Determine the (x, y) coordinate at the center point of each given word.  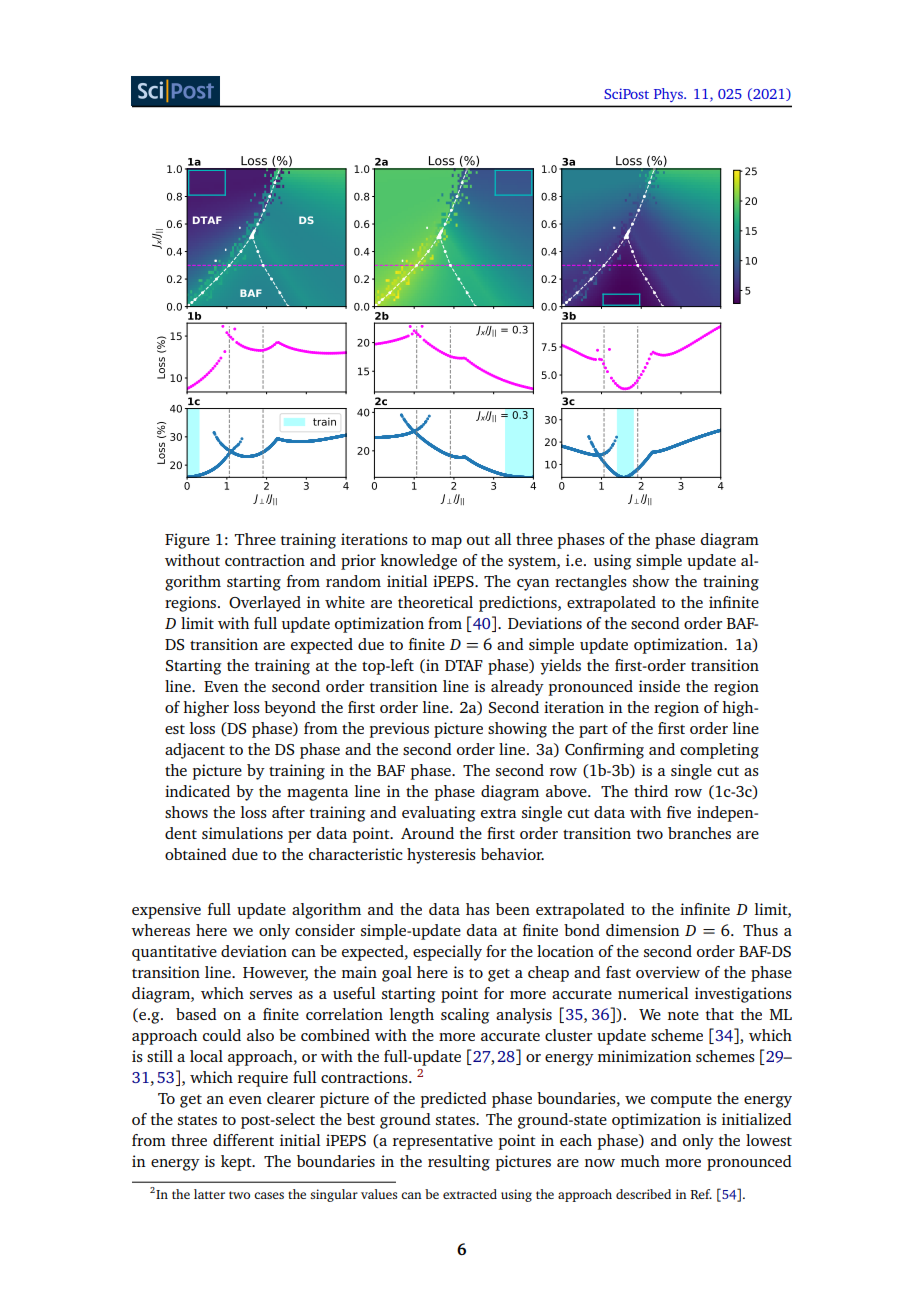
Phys (669, 95)
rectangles (591, 583)
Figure (187, 541)
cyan (533, 585)
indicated (197, 791)
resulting (459, 1163)
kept (237, 1163)
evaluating (439, 814)
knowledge (418, 562)
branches (699, 833)
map (446, 543)
